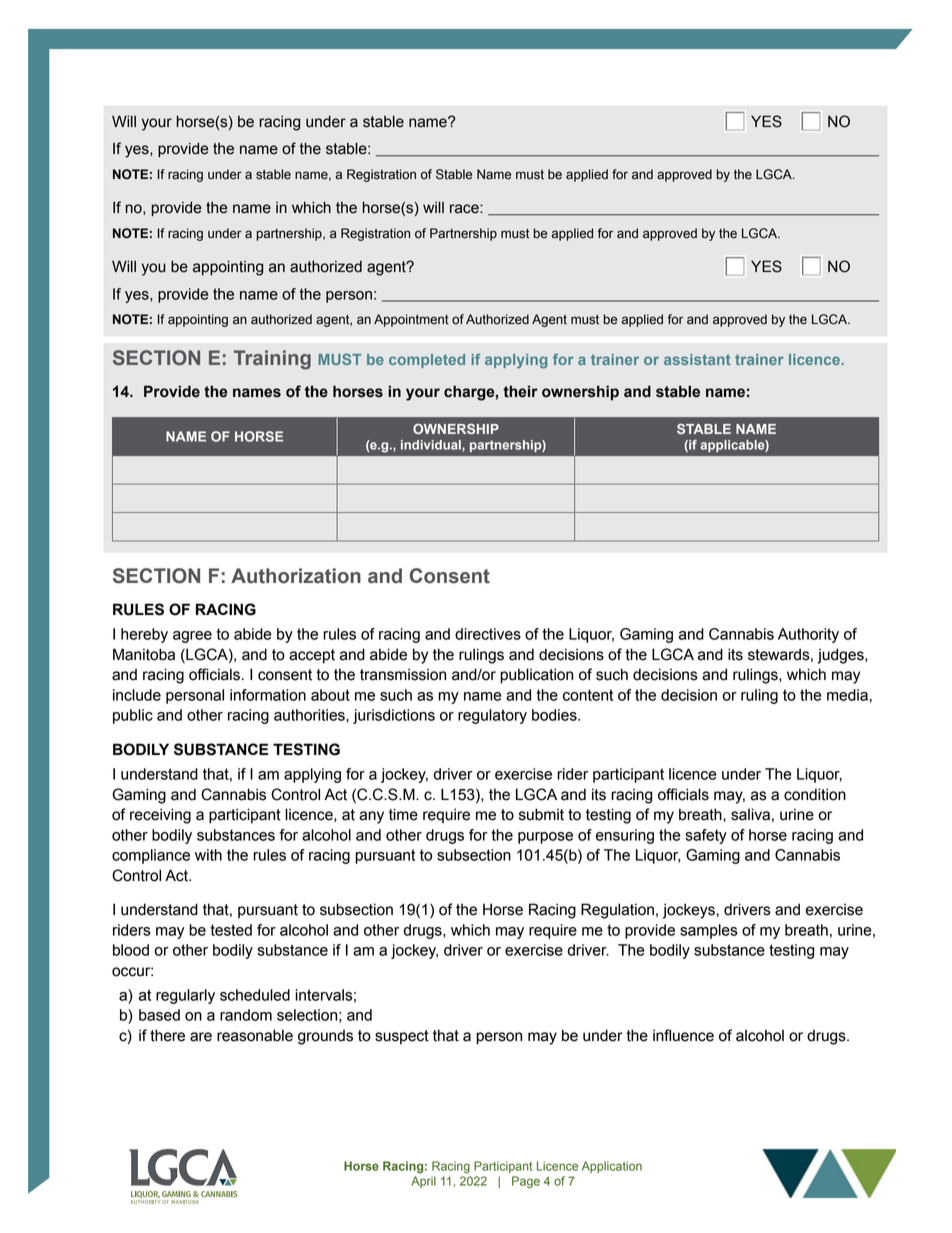  Describe the element at coordinates (488, 634) in the screenshot. I see `directives` at that location.
